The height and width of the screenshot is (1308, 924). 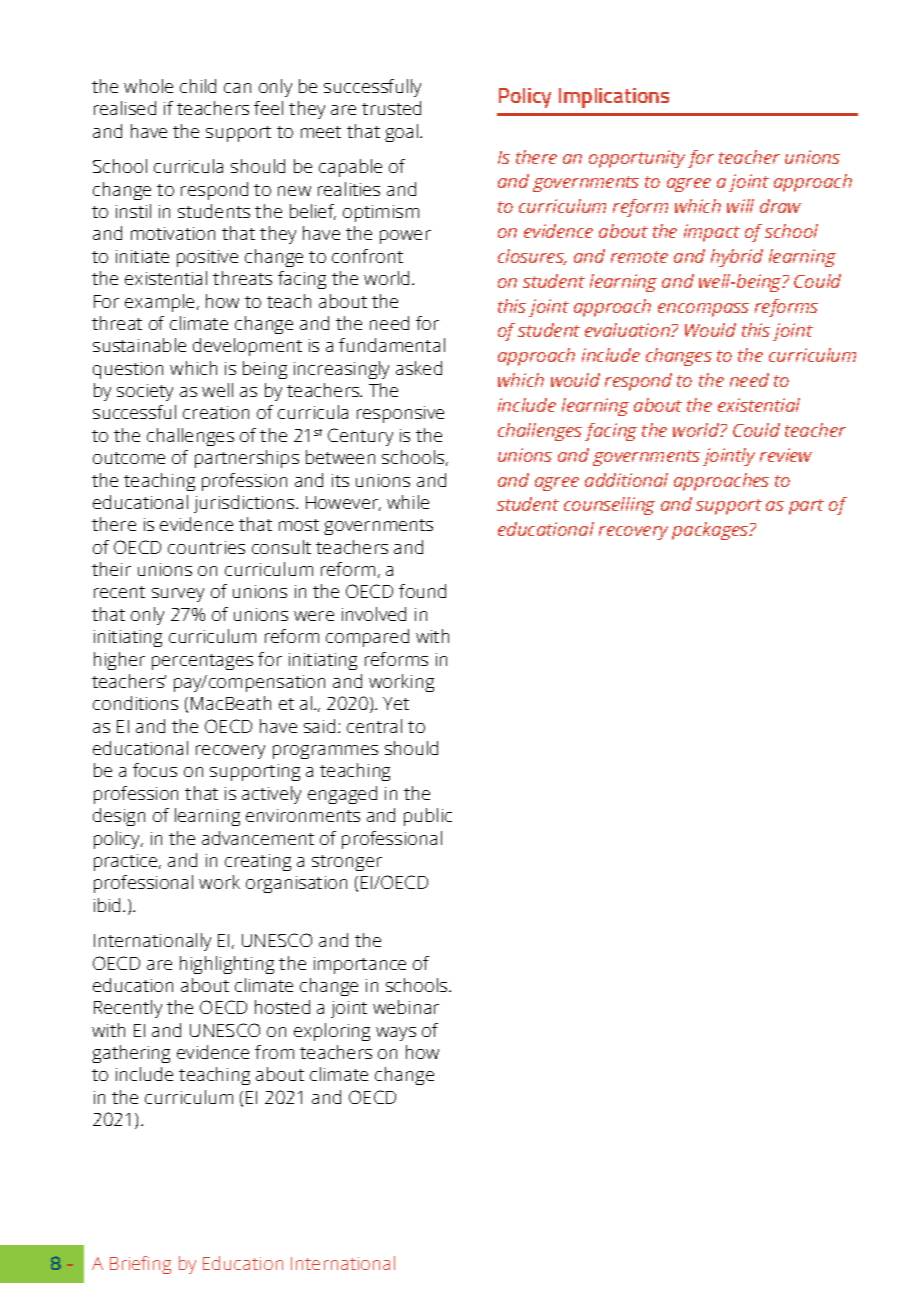 What do you see at coordinates (140, 1265) in the screenshot?
I see `Briefing` at bounding box center [140, 1265].
